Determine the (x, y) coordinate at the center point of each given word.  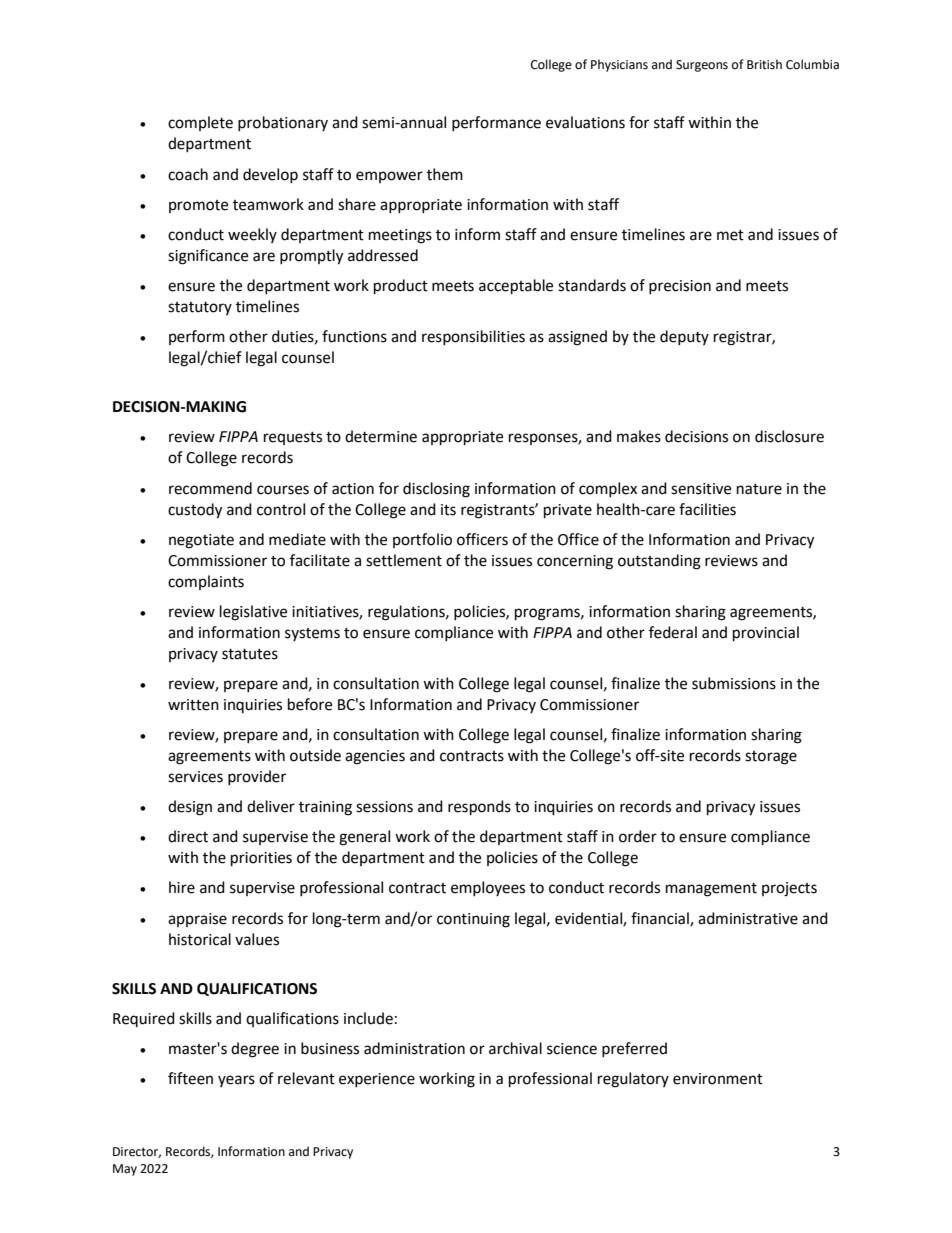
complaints (206, 582)
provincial (766, 634)
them (445, 174)
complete (200, 123)
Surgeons (702, 66)
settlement (404, 560)
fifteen (190, 1078)
